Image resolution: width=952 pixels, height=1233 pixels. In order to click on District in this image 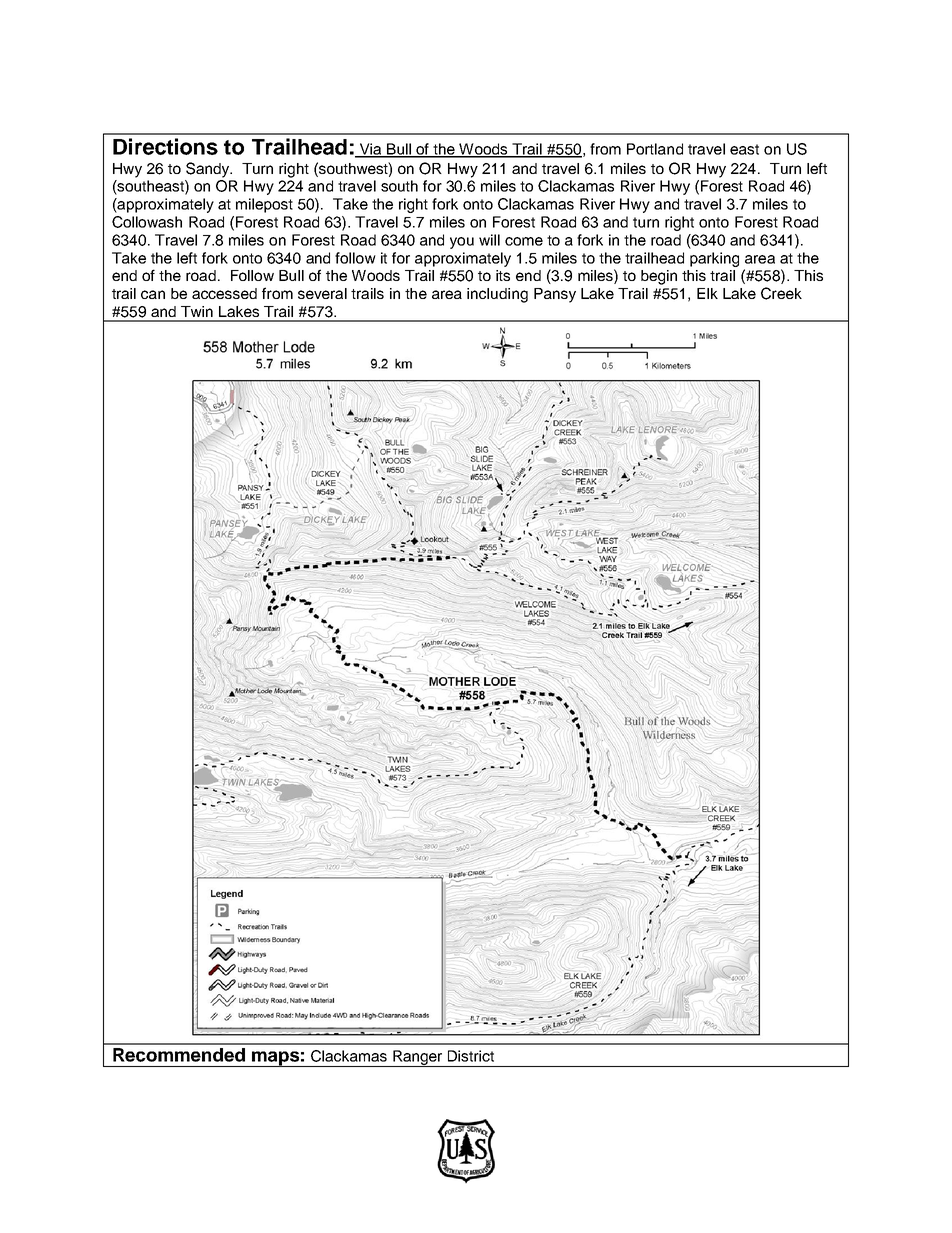, I will do `click(471, 1056)`.
